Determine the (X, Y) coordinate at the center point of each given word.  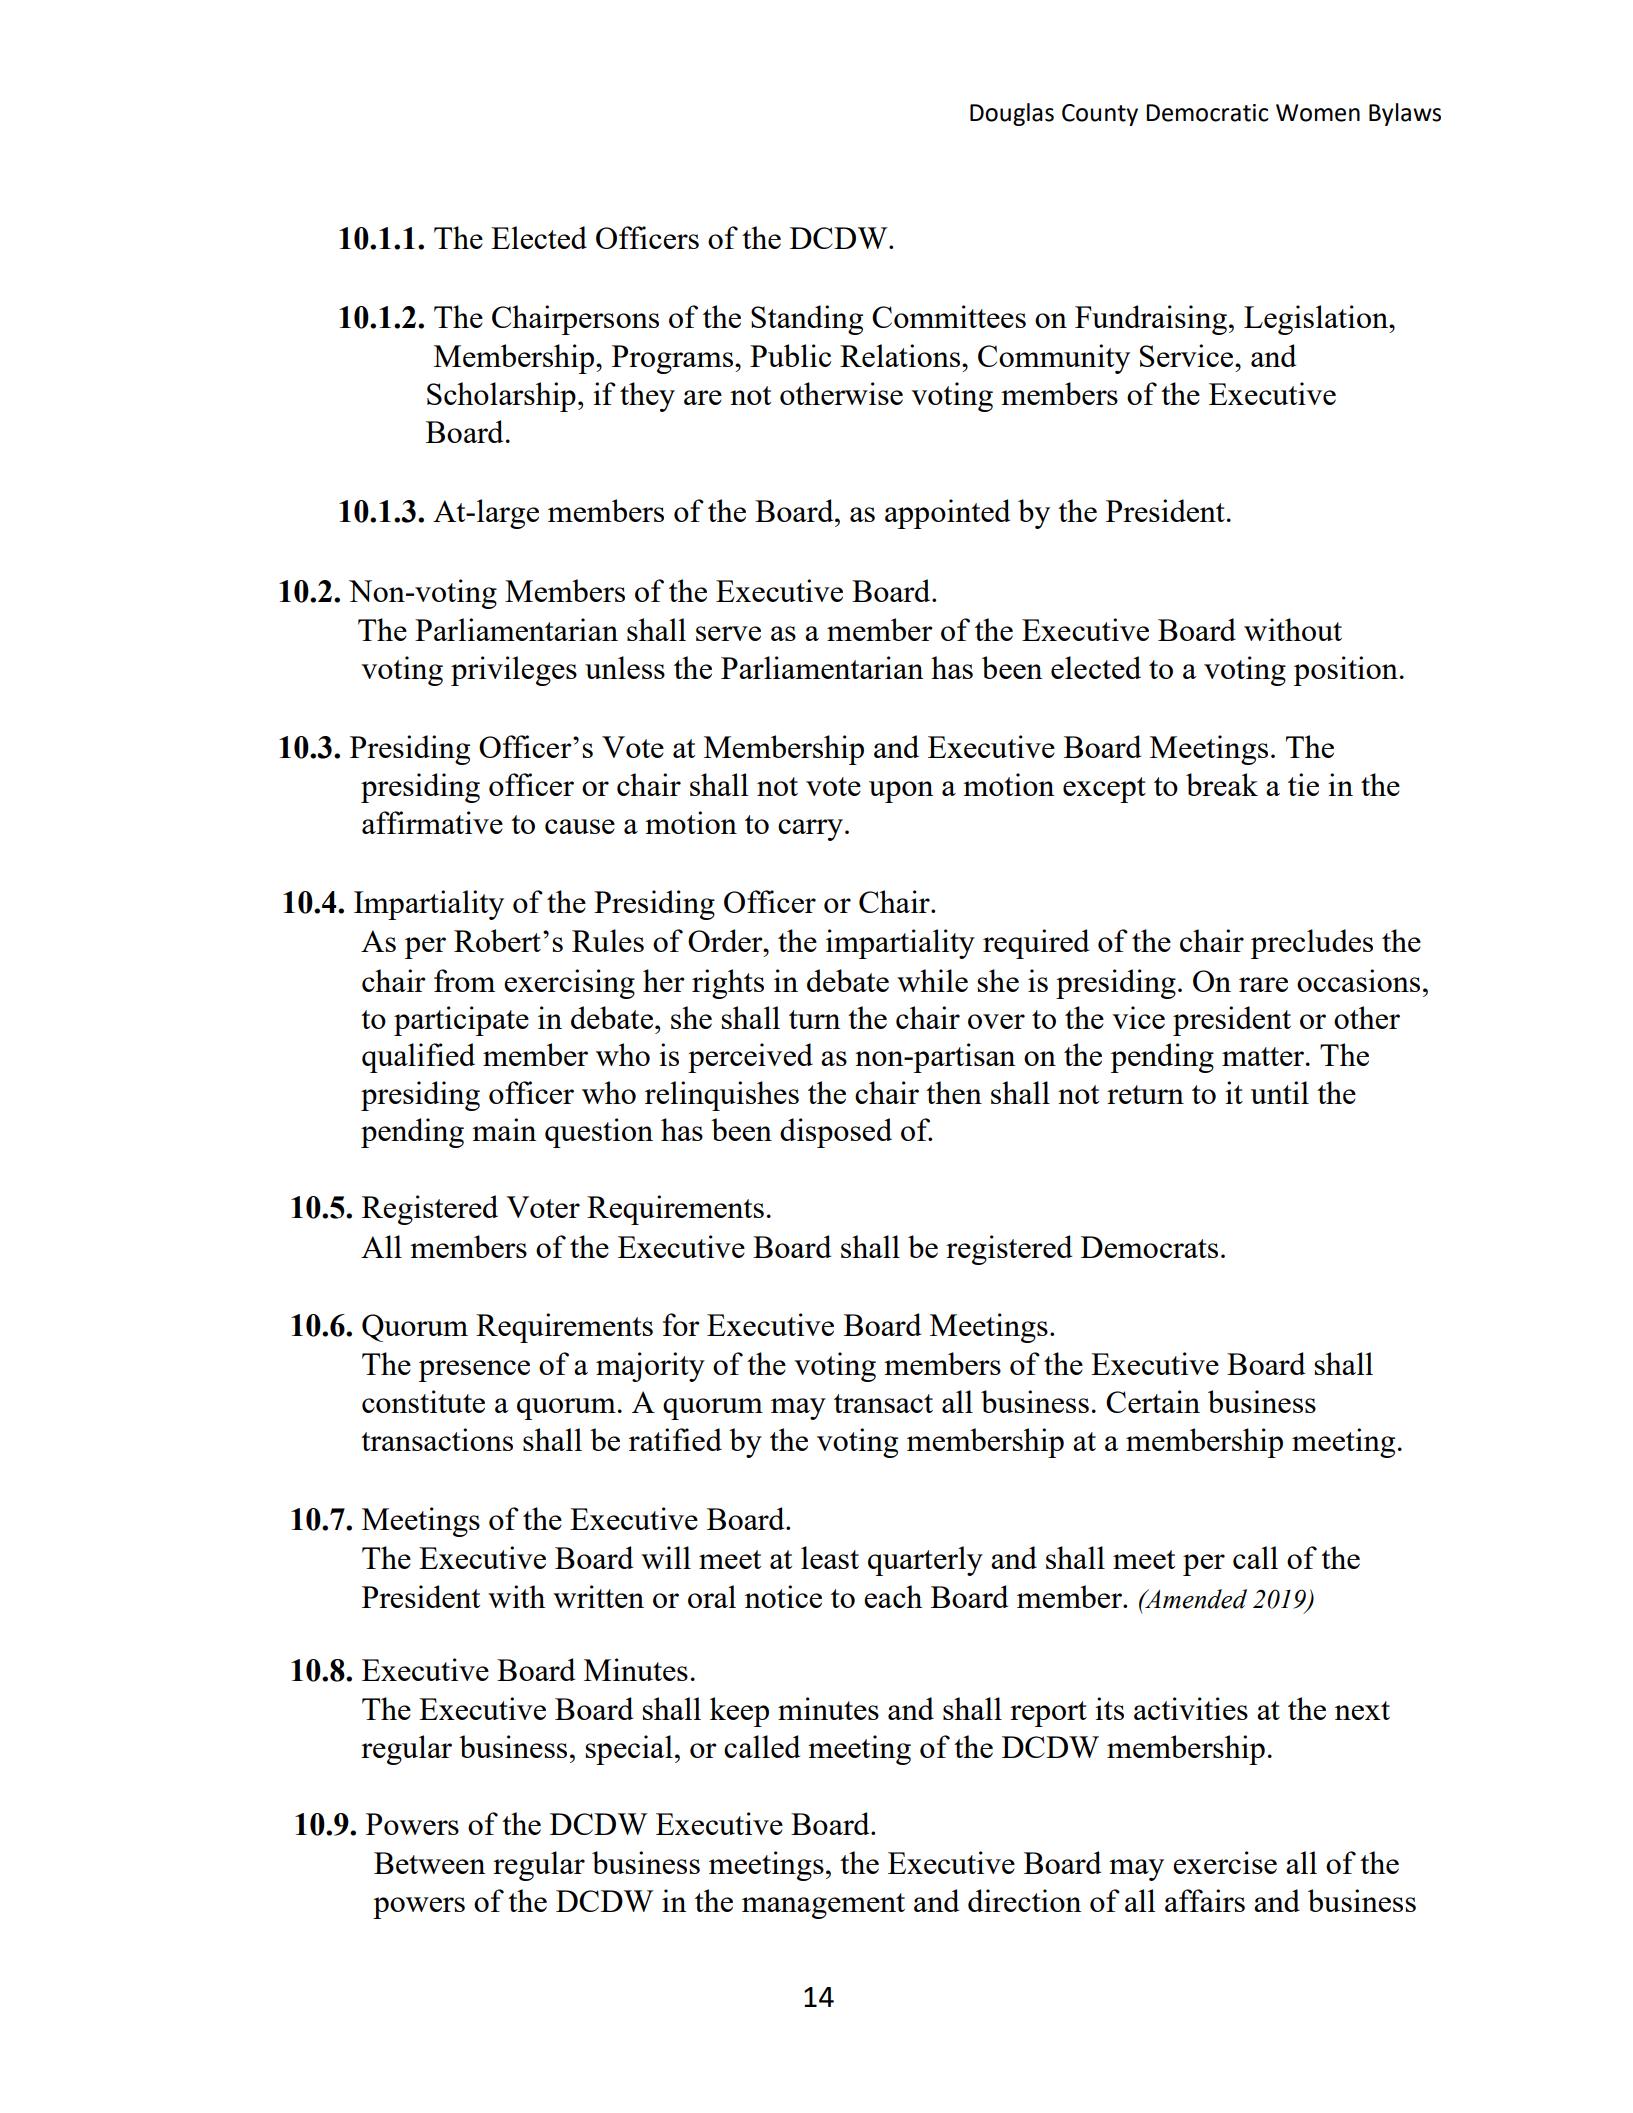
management (823, 1906)
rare (1263, 984)
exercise (1225, 1862)
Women (1318, 113)
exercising (569, 984)
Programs (674, 359)
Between (429, 1863)
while (932, 980)
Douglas (1012, 114)
